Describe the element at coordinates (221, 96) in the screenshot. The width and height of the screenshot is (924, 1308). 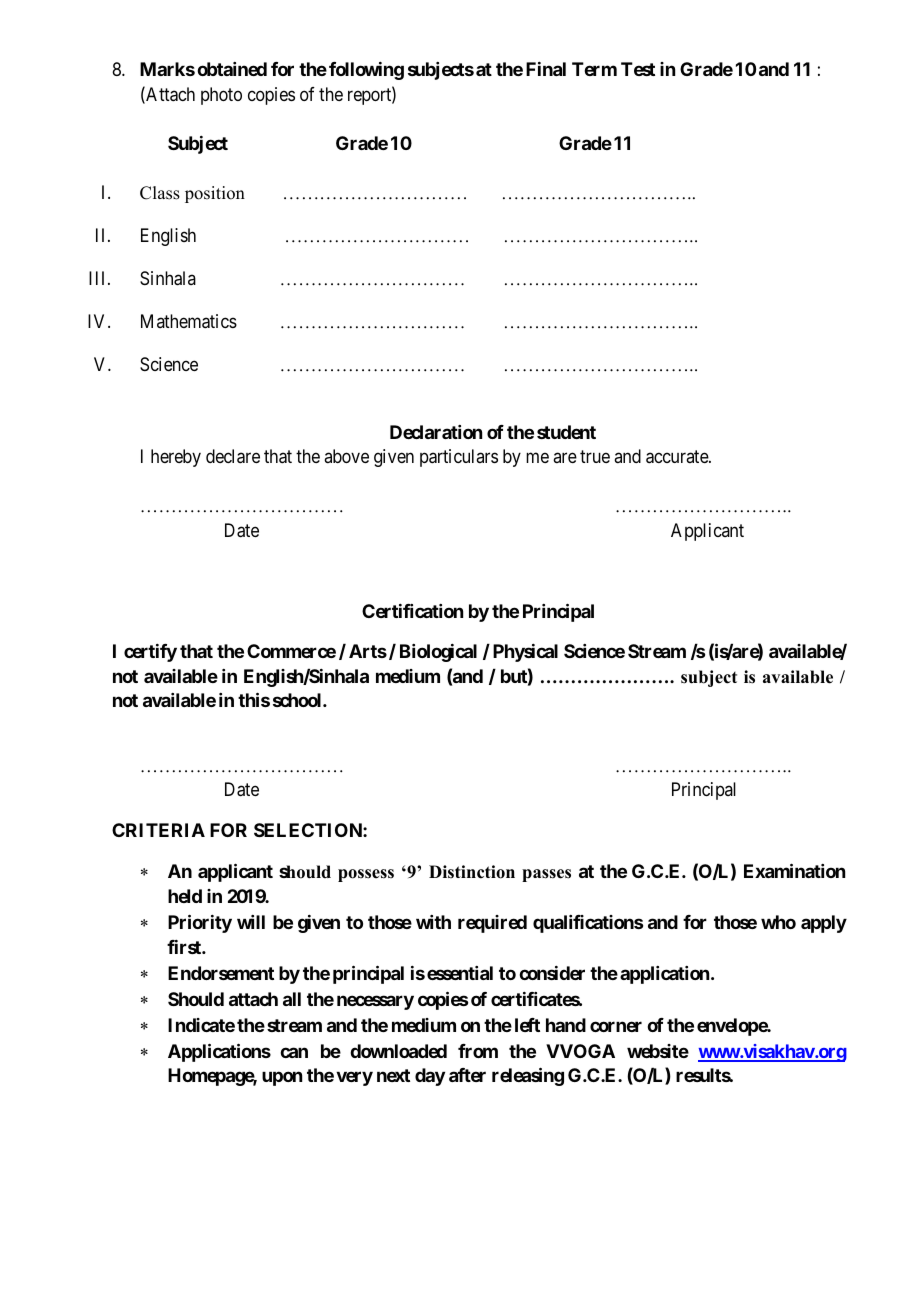
I see `photo` at that location.
